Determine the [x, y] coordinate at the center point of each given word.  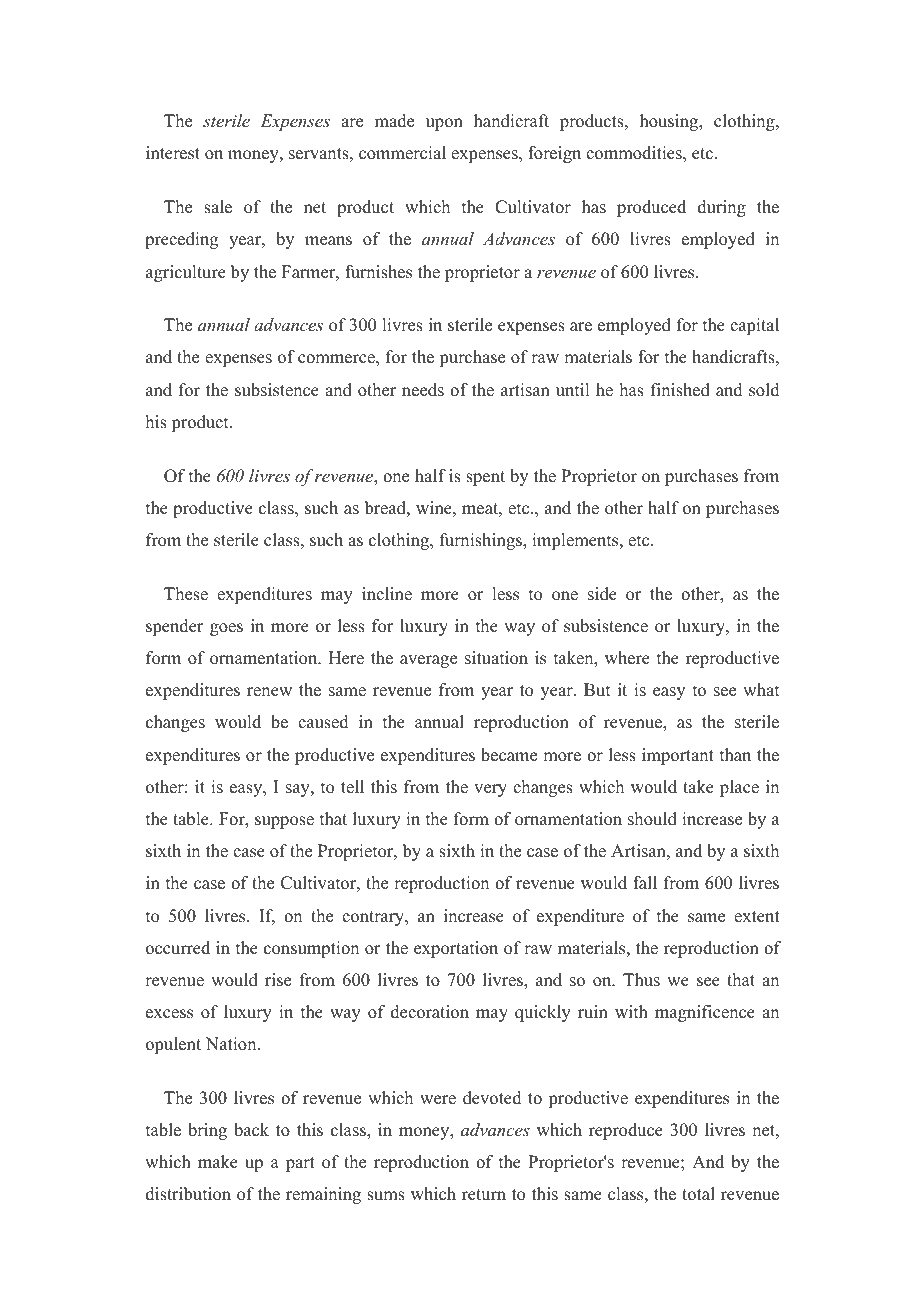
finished [680, 390]
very [490, 790]
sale [218, 207]
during [722, 208]
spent [485, 478]
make [218, 1162]
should [652, 819]
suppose [284, 822]
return [484, 1195]
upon [444, 124]
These [186, 594]
